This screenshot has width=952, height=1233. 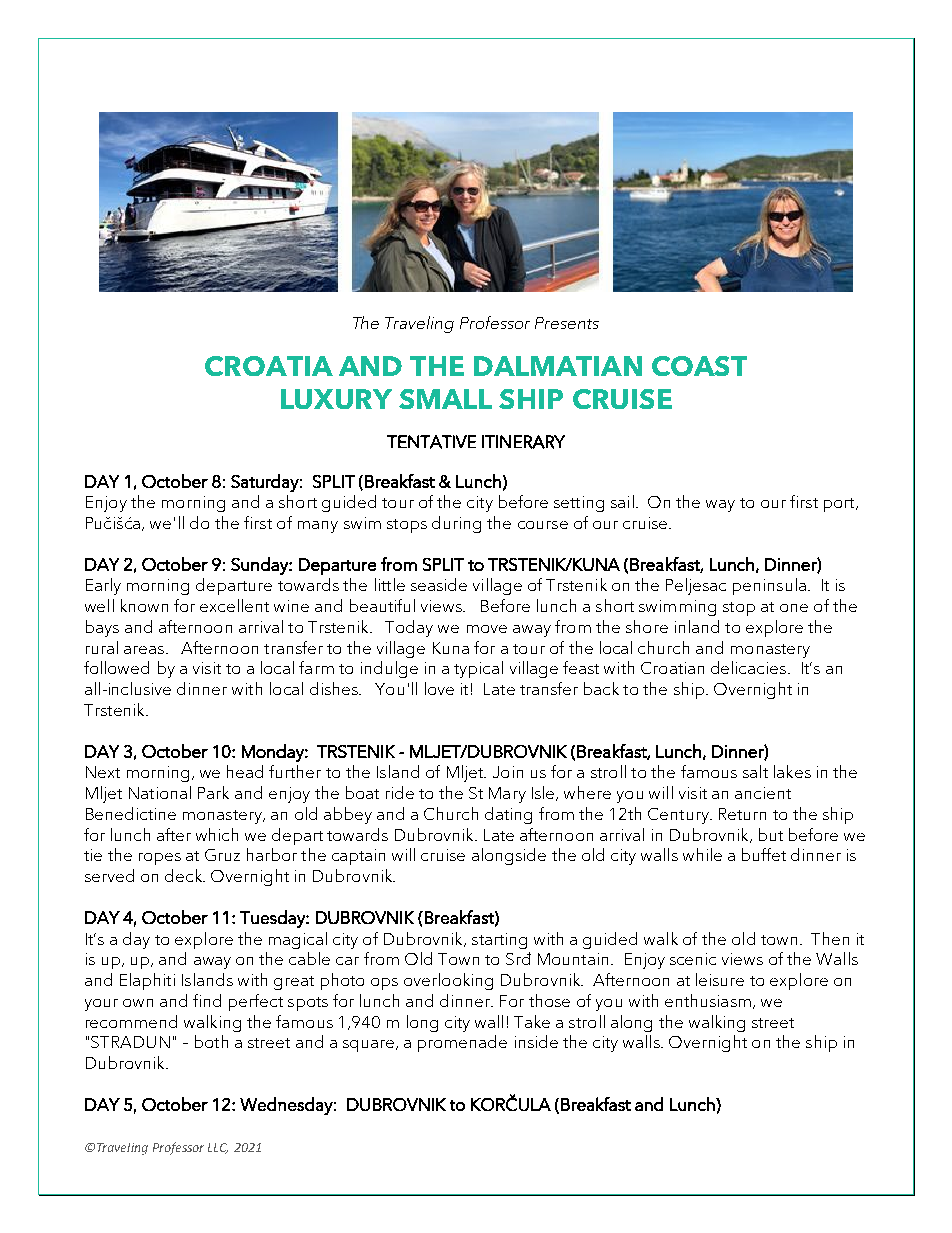 I want to click on enthusiasm, so click(x=708, y=1000).
